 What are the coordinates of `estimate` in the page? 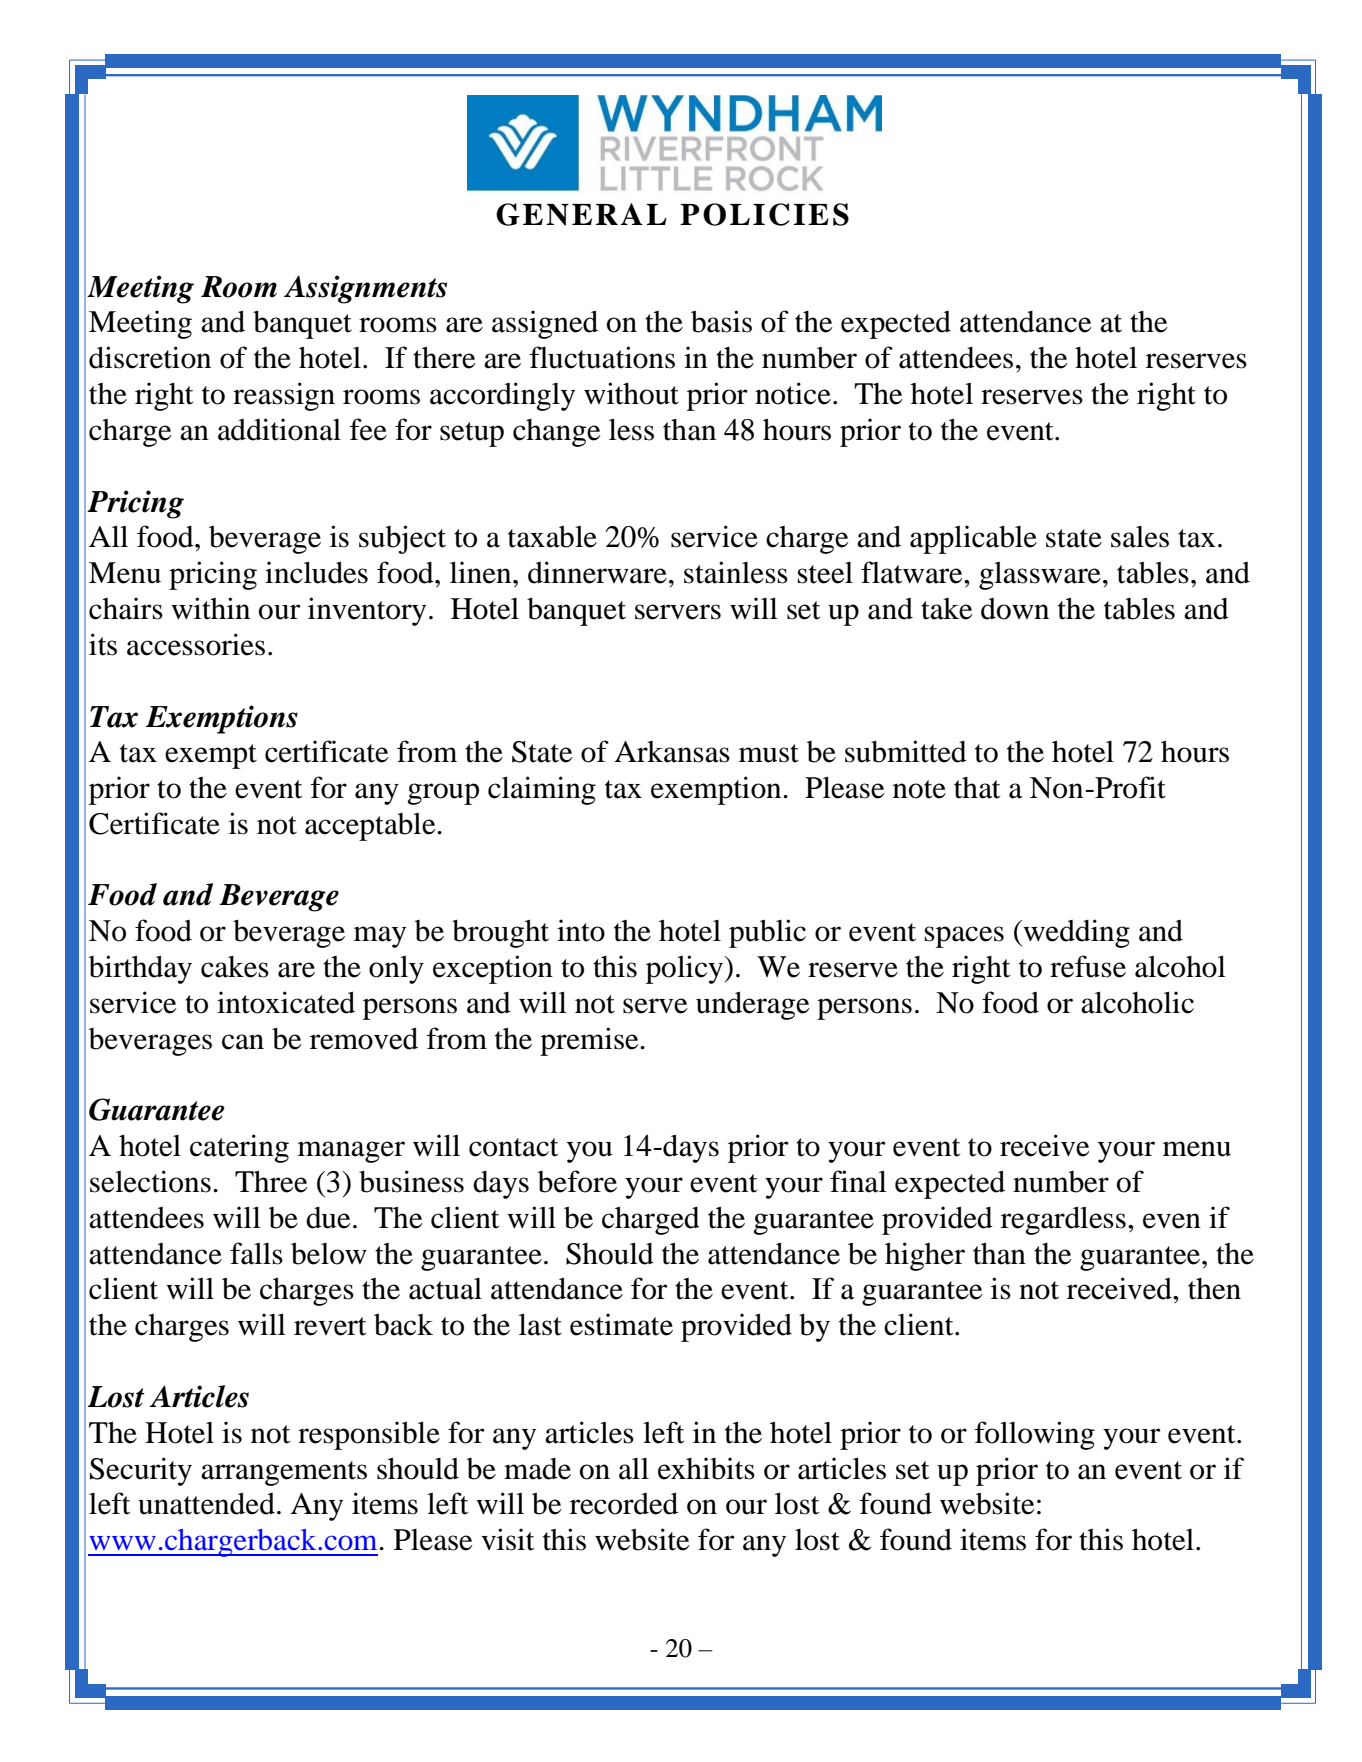 It's located at (621, 1324).
